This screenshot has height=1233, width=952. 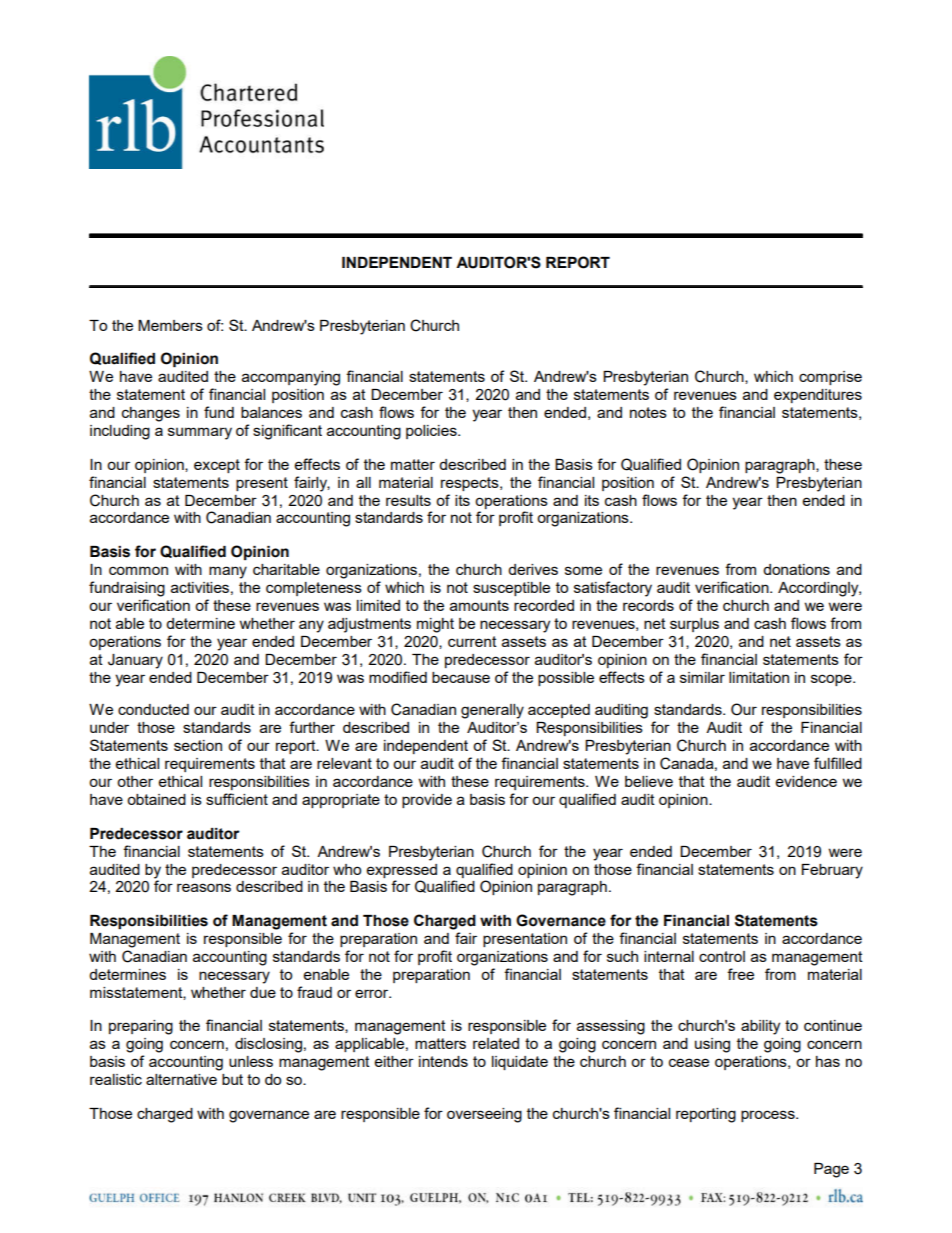 I want to click on section, so click(x=198, y=745).
